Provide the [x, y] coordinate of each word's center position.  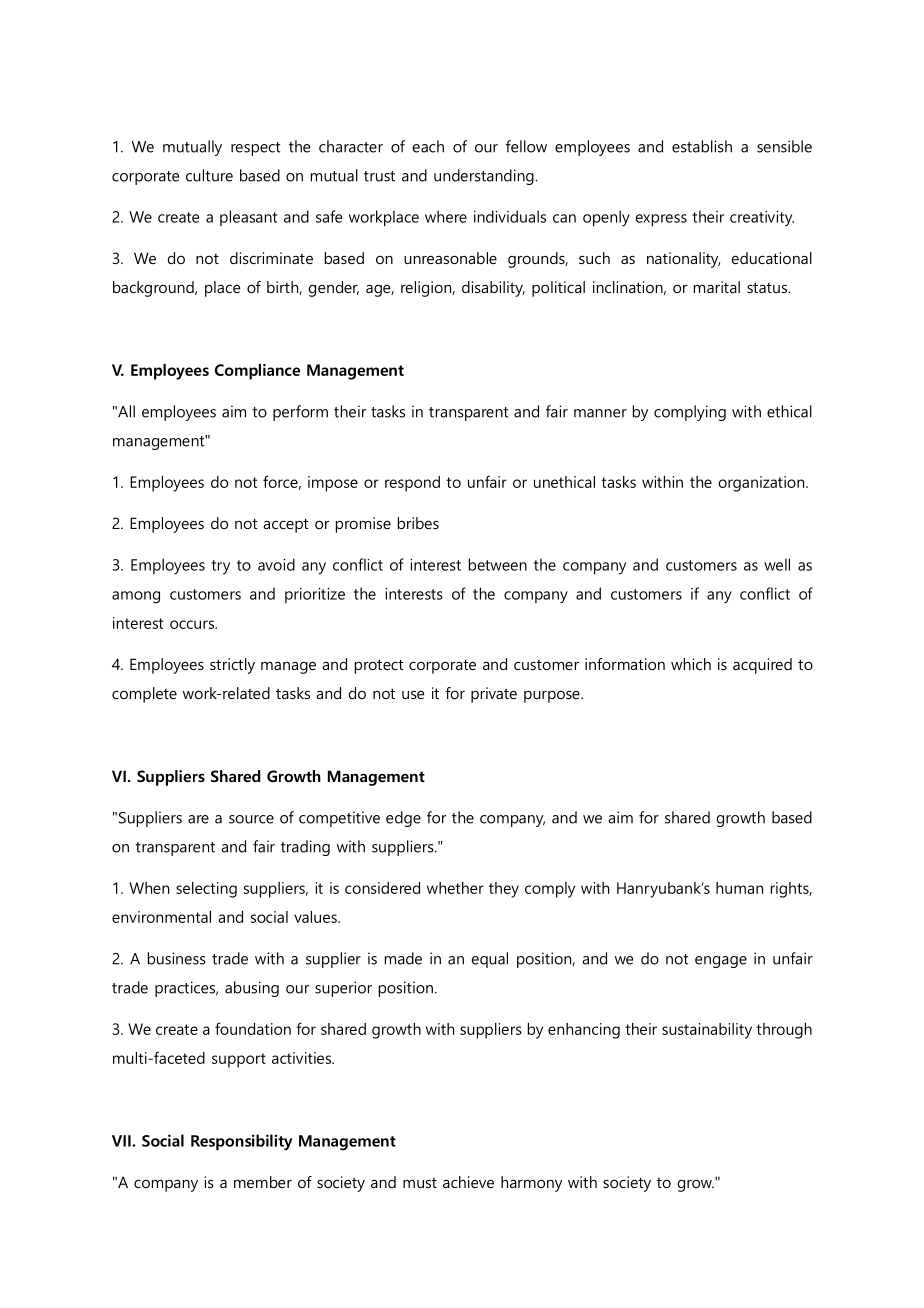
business [177, 958]
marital [717, 287]
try [220, 567]
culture [209, 175]
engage [721, 962]
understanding [485, 177]
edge [403, 819]
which [691, 664]
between [498, 564]
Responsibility [241, 1142]
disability [493, 289]
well [777, 564]
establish [702, 146]
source [251, 819]
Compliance [257, 372]
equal [489, 960]
